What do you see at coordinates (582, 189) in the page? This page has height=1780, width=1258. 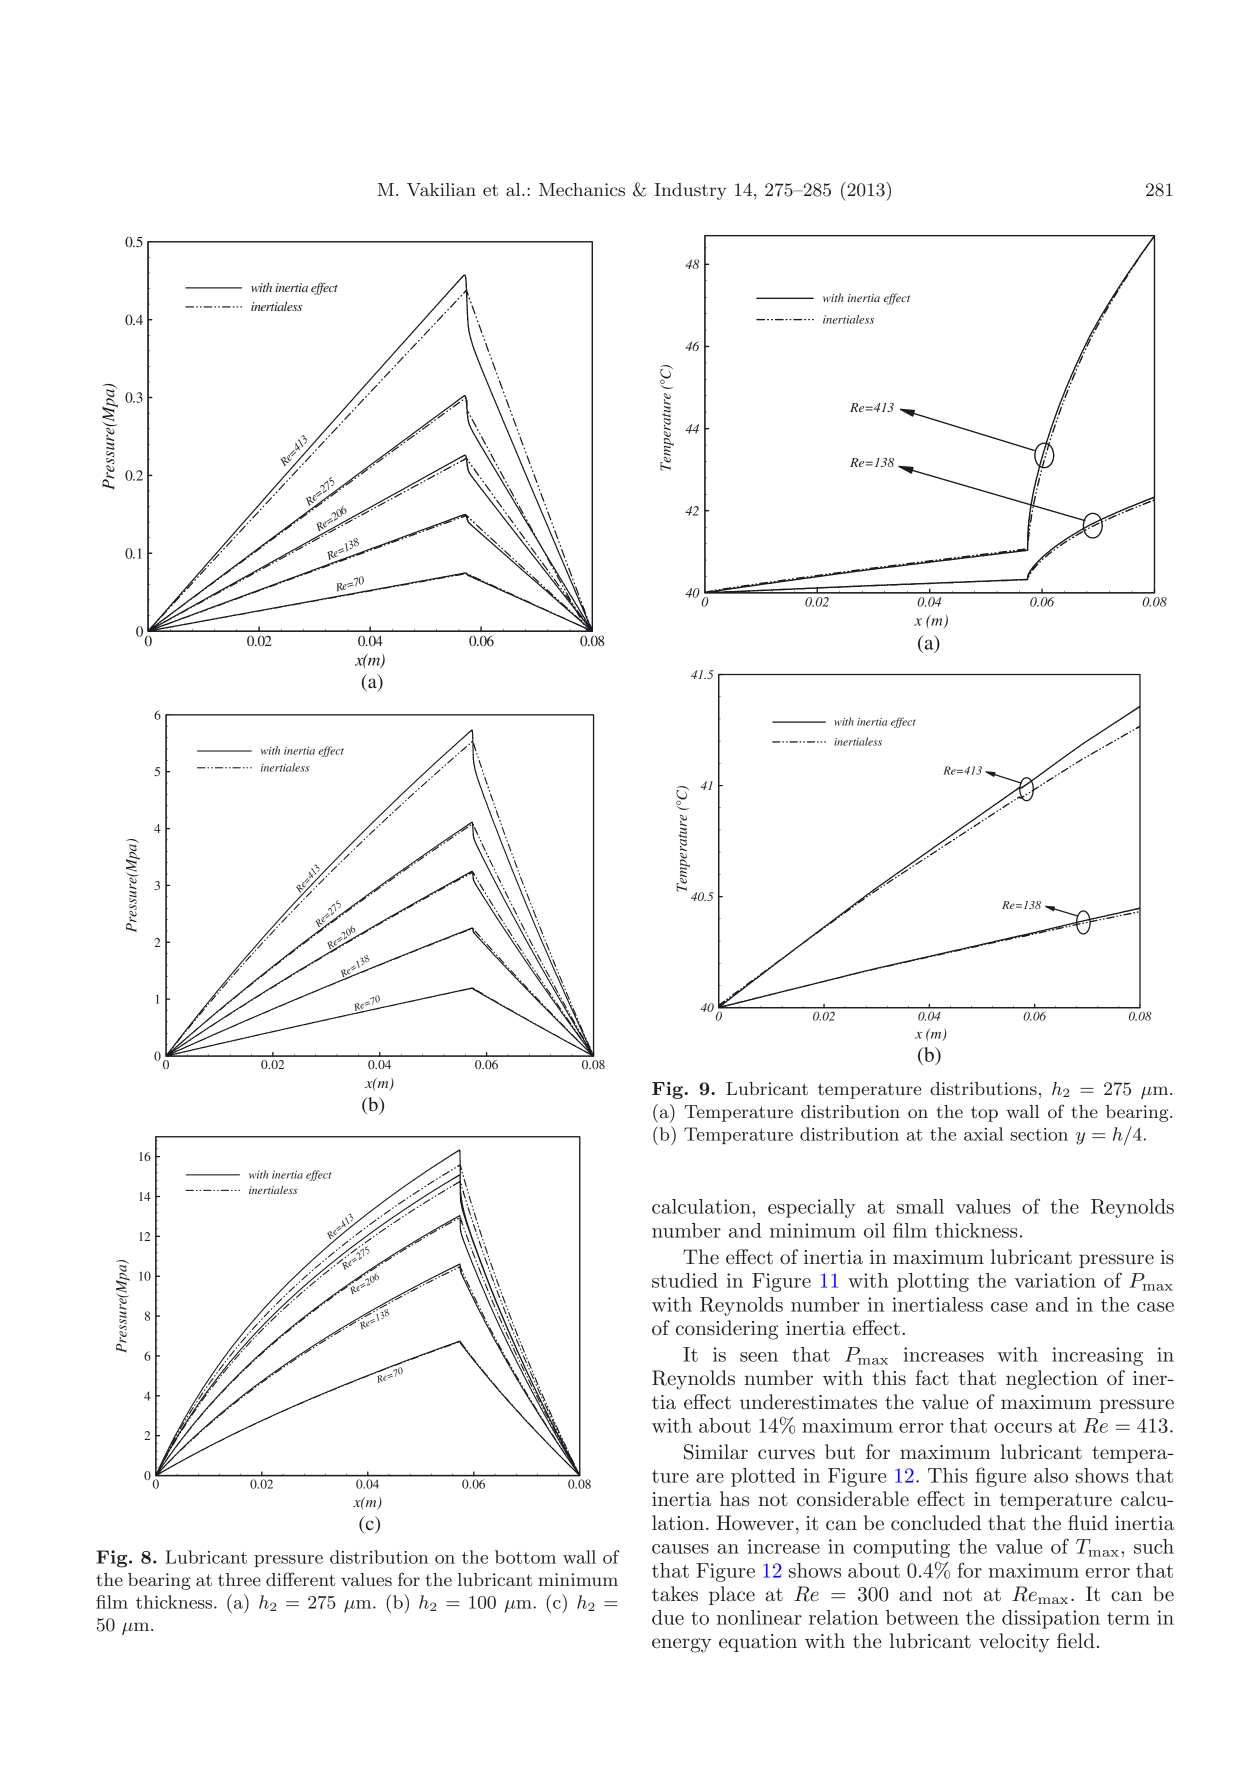 I see `Mechanics` at bounding box center [582, 189].
